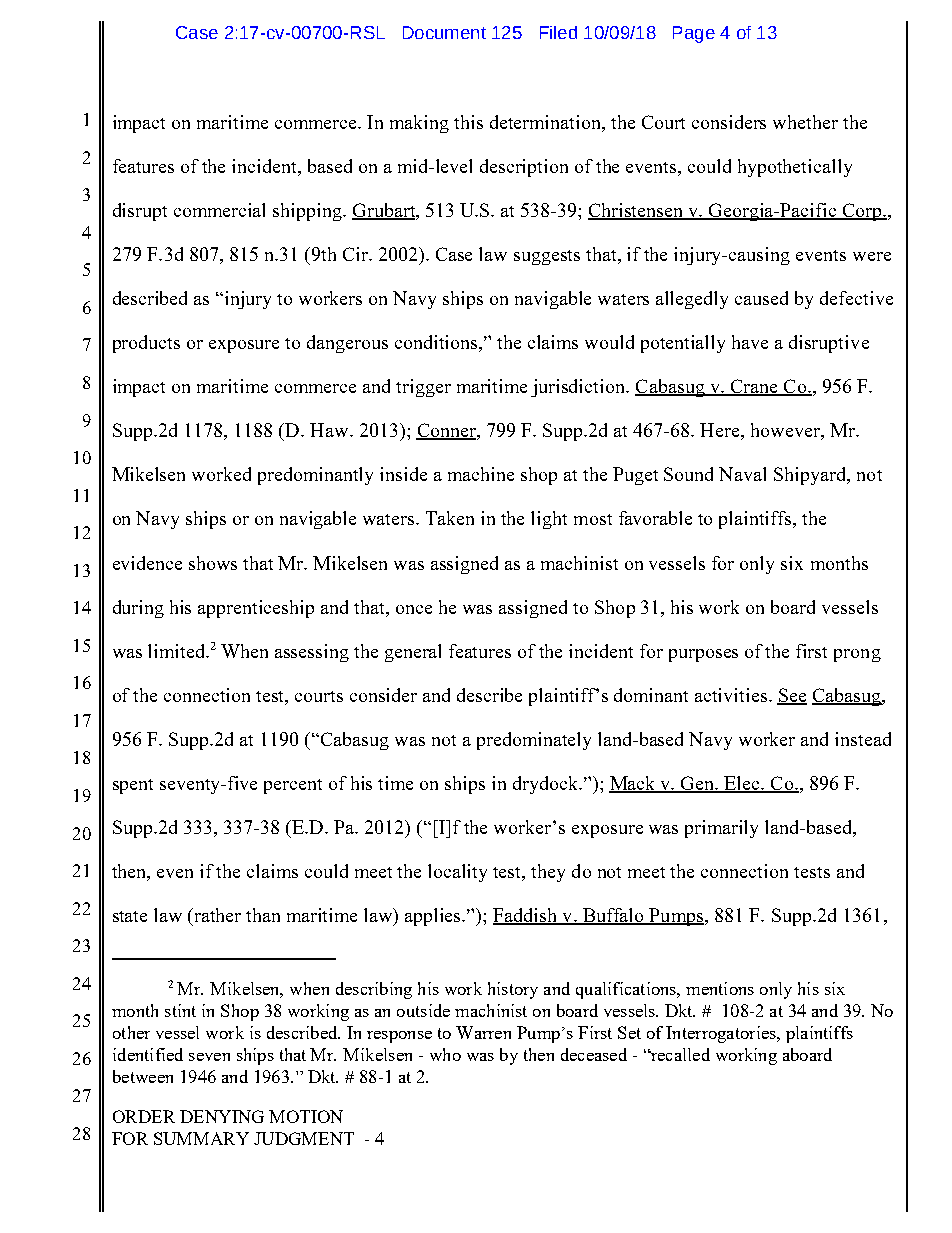 This screenshot has height=1233, width=952. What do you see at coordinates (219, 210) in the screenshot?
I see `commercial` at bounding box center [219, 210].
